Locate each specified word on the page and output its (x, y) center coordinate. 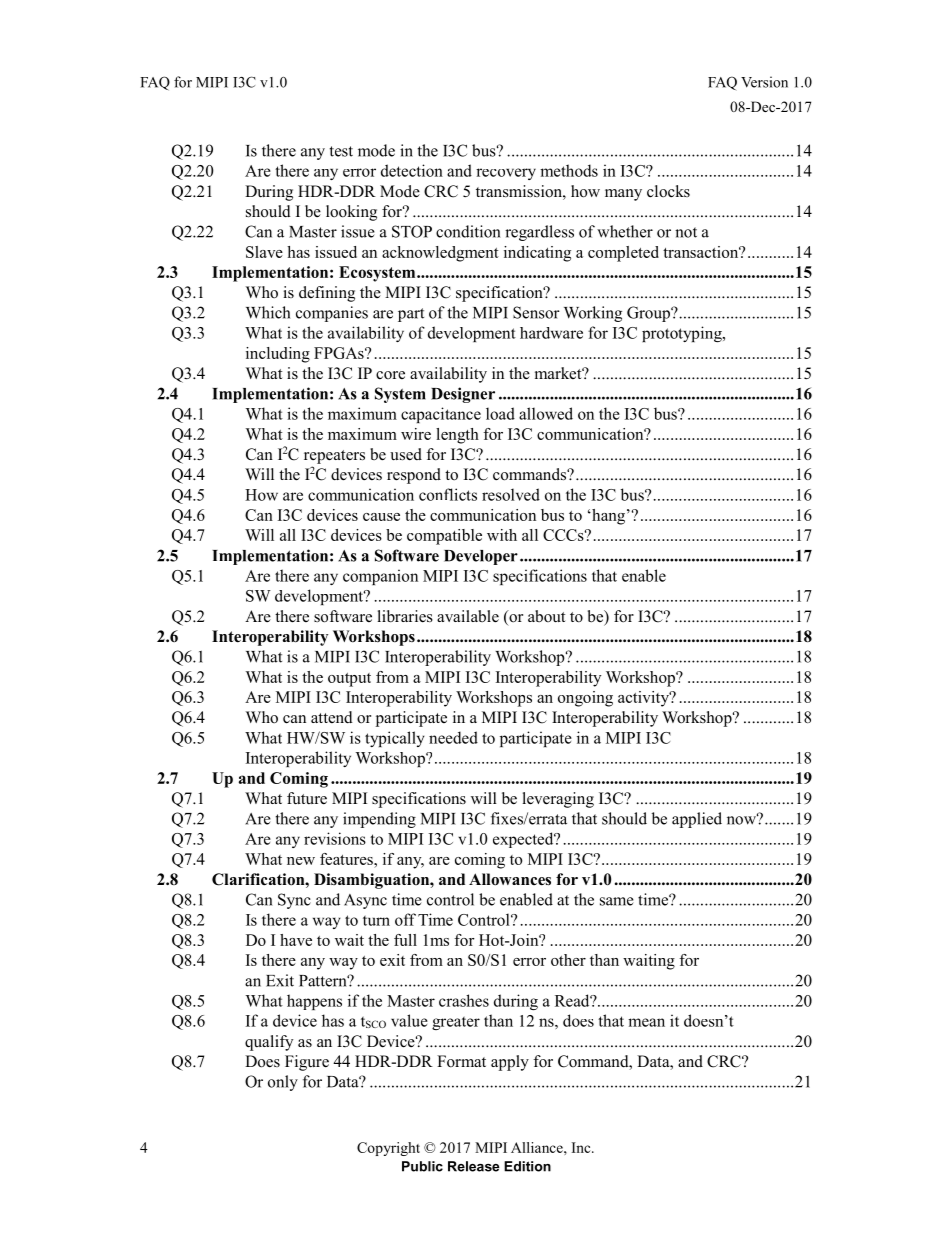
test (341, 151)
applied (697, 820)
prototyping (683, 334)
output (349, 680)
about (546, 616)
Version (764, 82)
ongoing (585, 699)
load (500, 413)
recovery (506, 174)
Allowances (510, 879)
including (278, 355)
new (301, 861)
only (283, 1083)
